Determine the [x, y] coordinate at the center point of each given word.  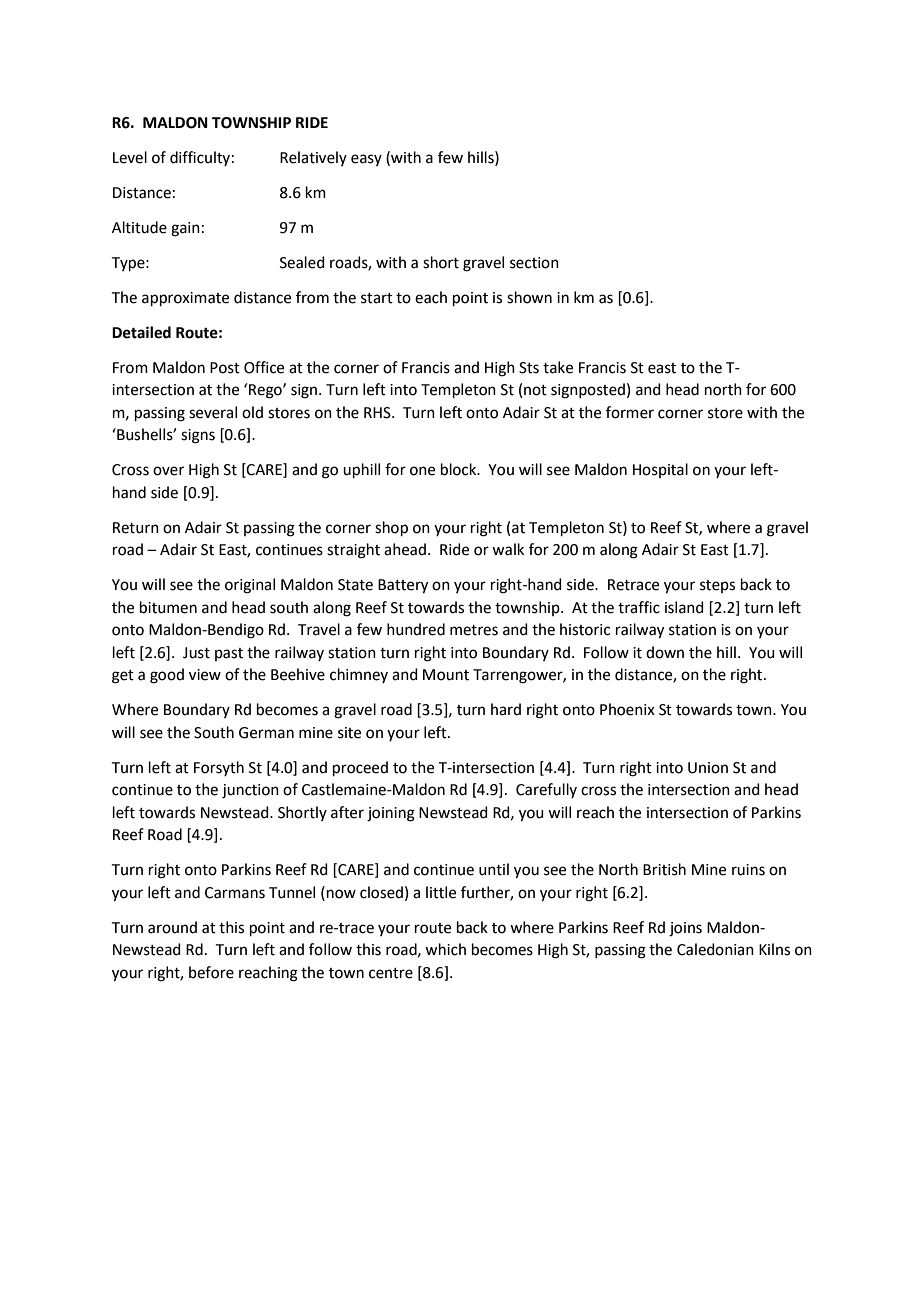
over [168, 471]
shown [529, 297]
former [630, 412]
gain [185, 229]
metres [474, 630]
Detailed [141, 332]
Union [708, 768]
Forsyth [219, 768]
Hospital [660, 470]
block [460, 469]
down [665, 652]
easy [366, 160]
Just [196, 653]
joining [391, 814]
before [211, 972]
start [377, 298]
